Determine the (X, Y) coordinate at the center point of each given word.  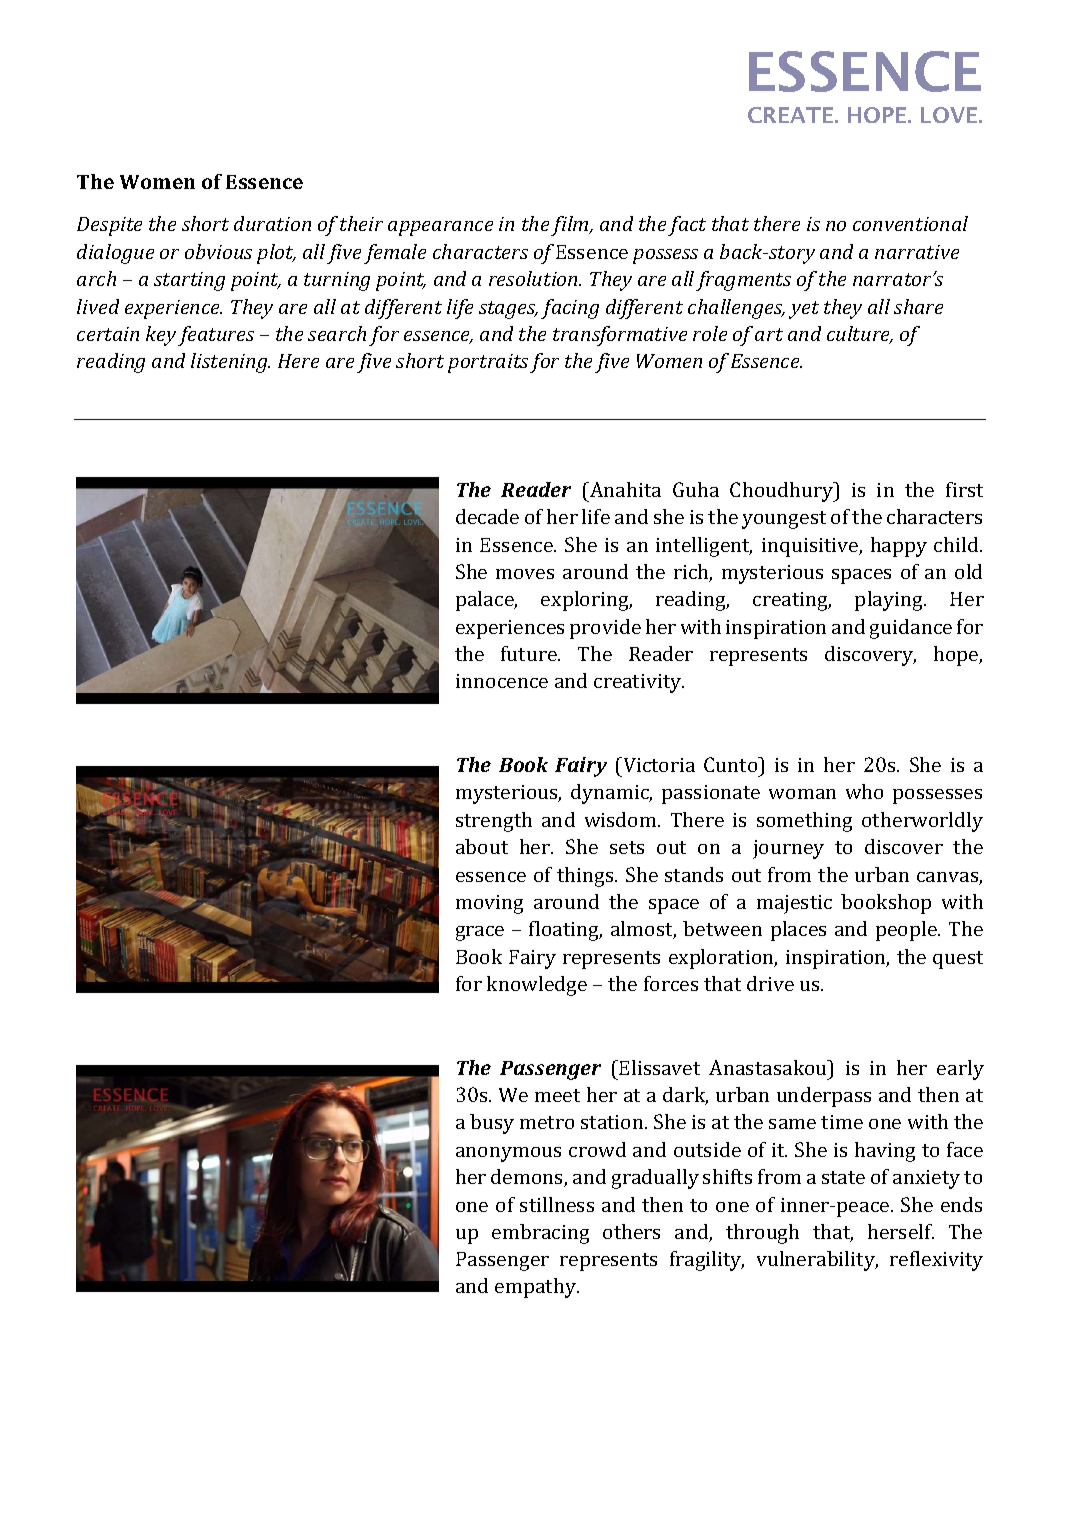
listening (230, 363)
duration (272, 223)
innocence (502, 681)
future (530, 653)
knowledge (537, 986)
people (907, 931)
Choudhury (783, 492)
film (571, 226)
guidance (911, 629)
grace (480, 933)
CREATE (792, 115)
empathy (537, 1288)
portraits (488, 363)
